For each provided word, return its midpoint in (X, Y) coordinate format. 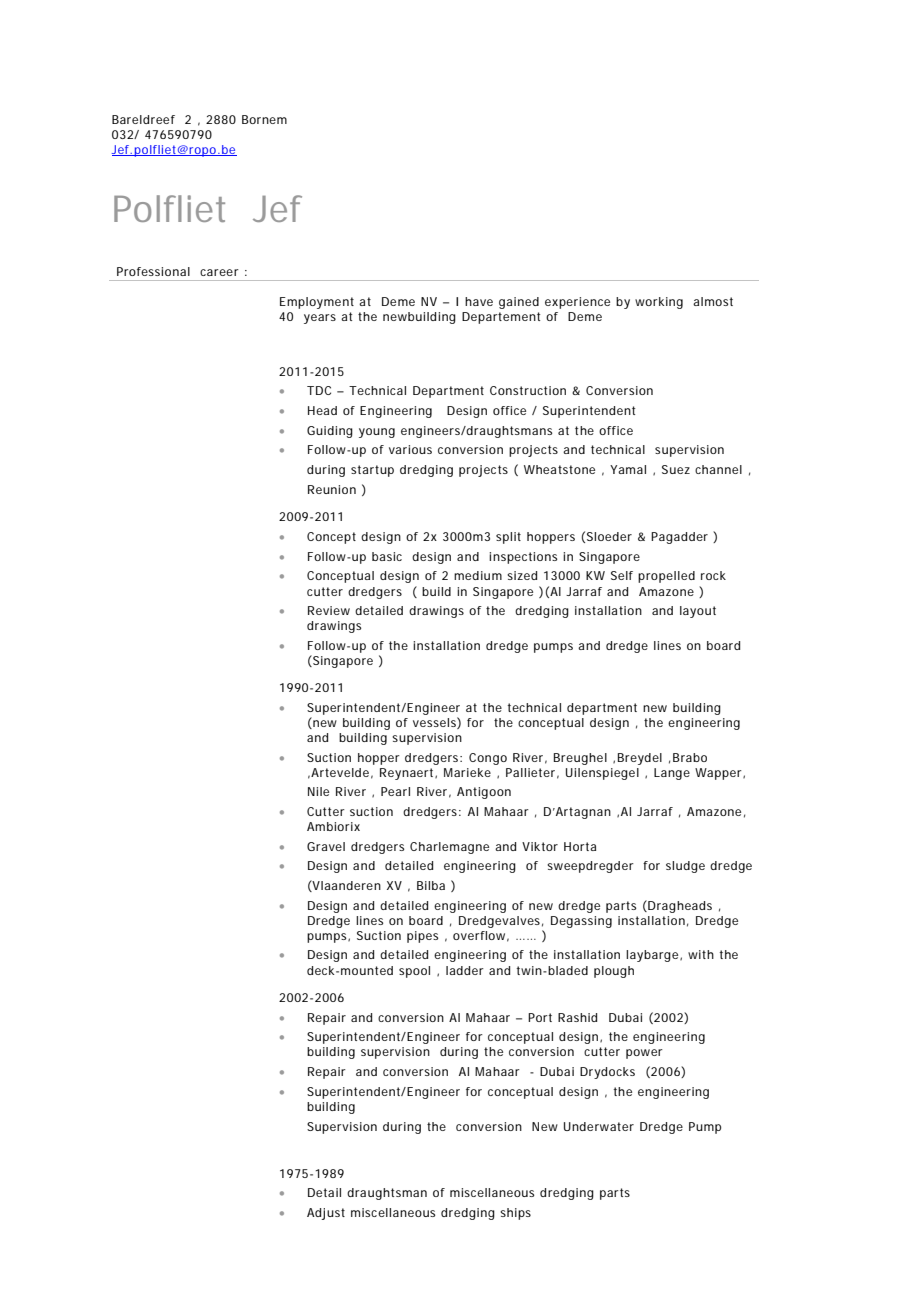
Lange (672, 774)
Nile (318, 791)
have (479, 301)
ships (515, 1214)
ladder (465, 970)
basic (387, 556)
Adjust (326, 1214)
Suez (676, 469)
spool (414, 972)
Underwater (599, 1126)
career (219, 272)
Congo (488, 759)
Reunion (332, 489)
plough (614, 972)
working (659, 303)
